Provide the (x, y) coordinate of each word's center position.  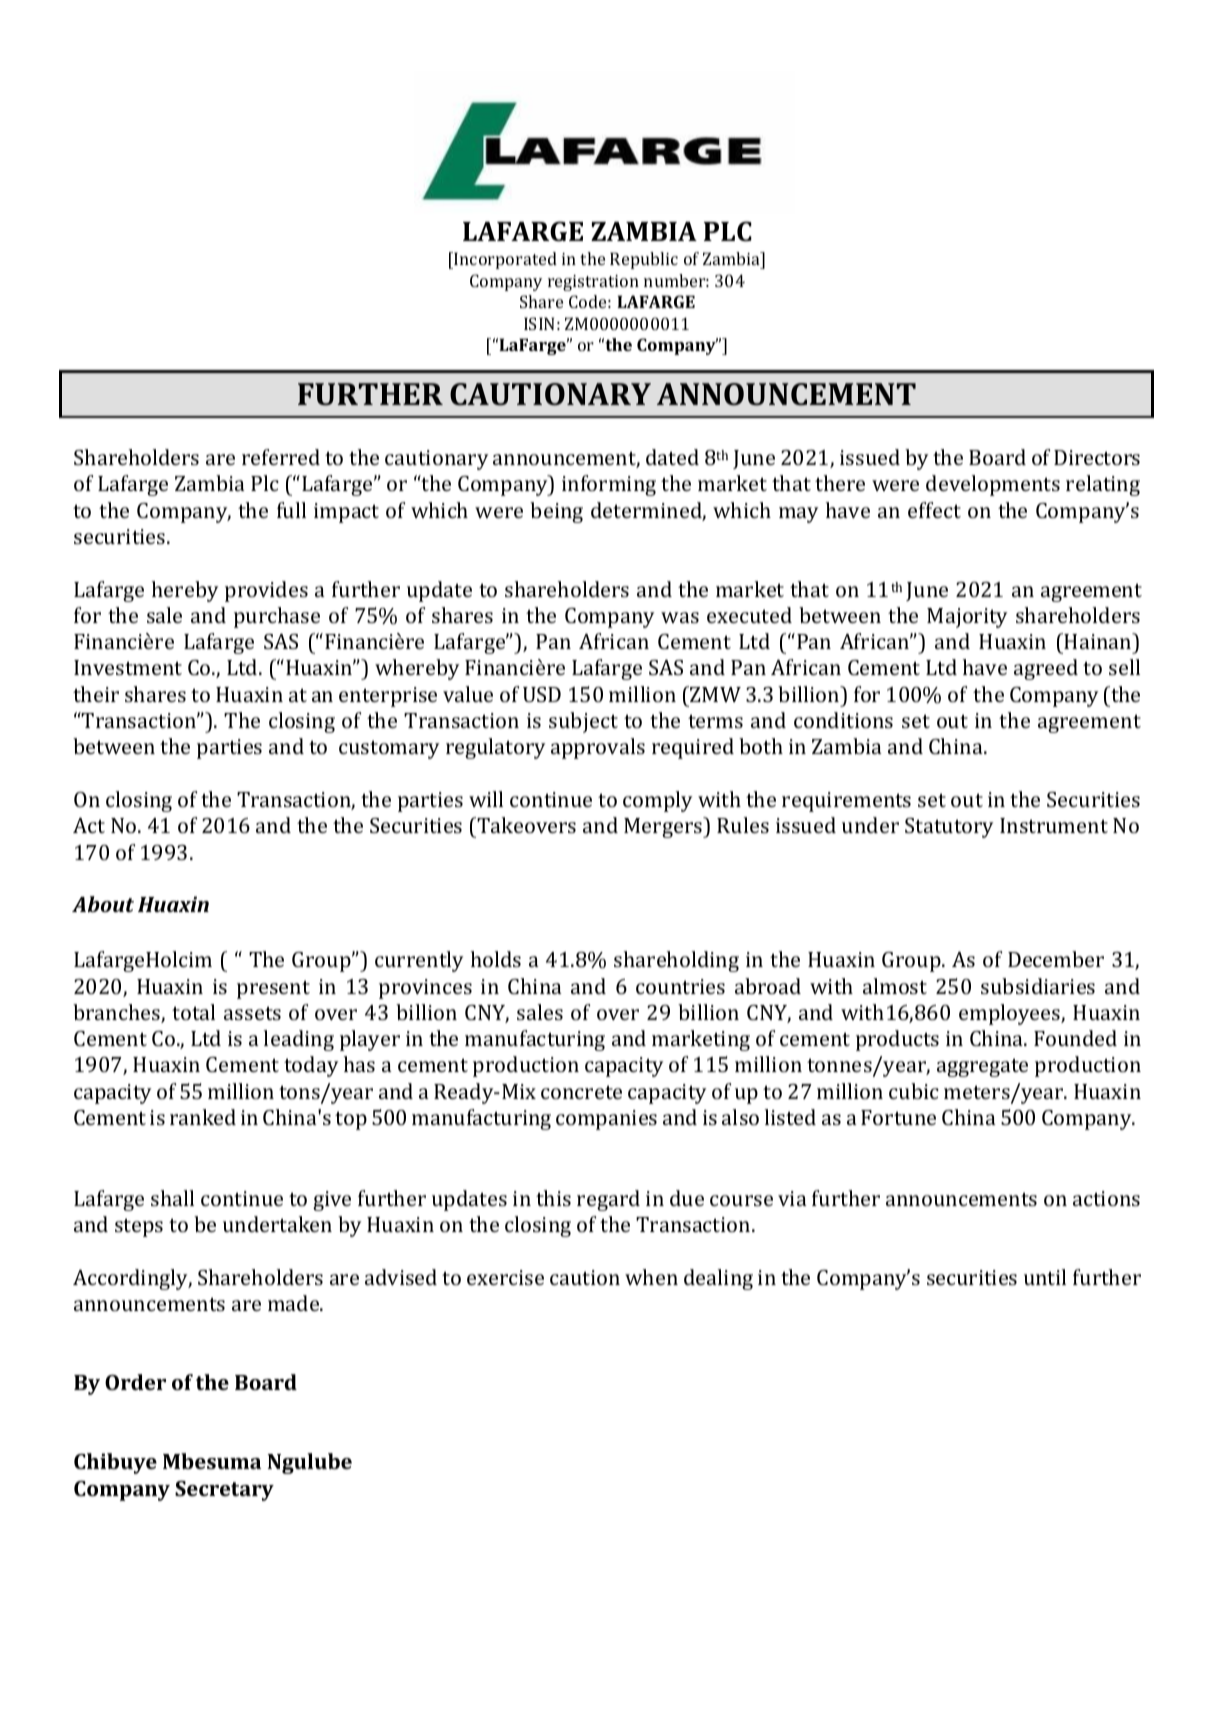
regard (608, 1200)
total (193, 1012)
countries (680, 986)
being (556, 512)
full (291, 510)
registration (593, 283)
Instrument (1054, 825)
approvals (598, 748)
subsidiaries (1038, 986)
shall (172, 1198)
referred (281, 457)
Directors (1097, 457)
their (96, 694)
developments (993, 485)
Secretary (224, 1491)
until (1045, 1277)
